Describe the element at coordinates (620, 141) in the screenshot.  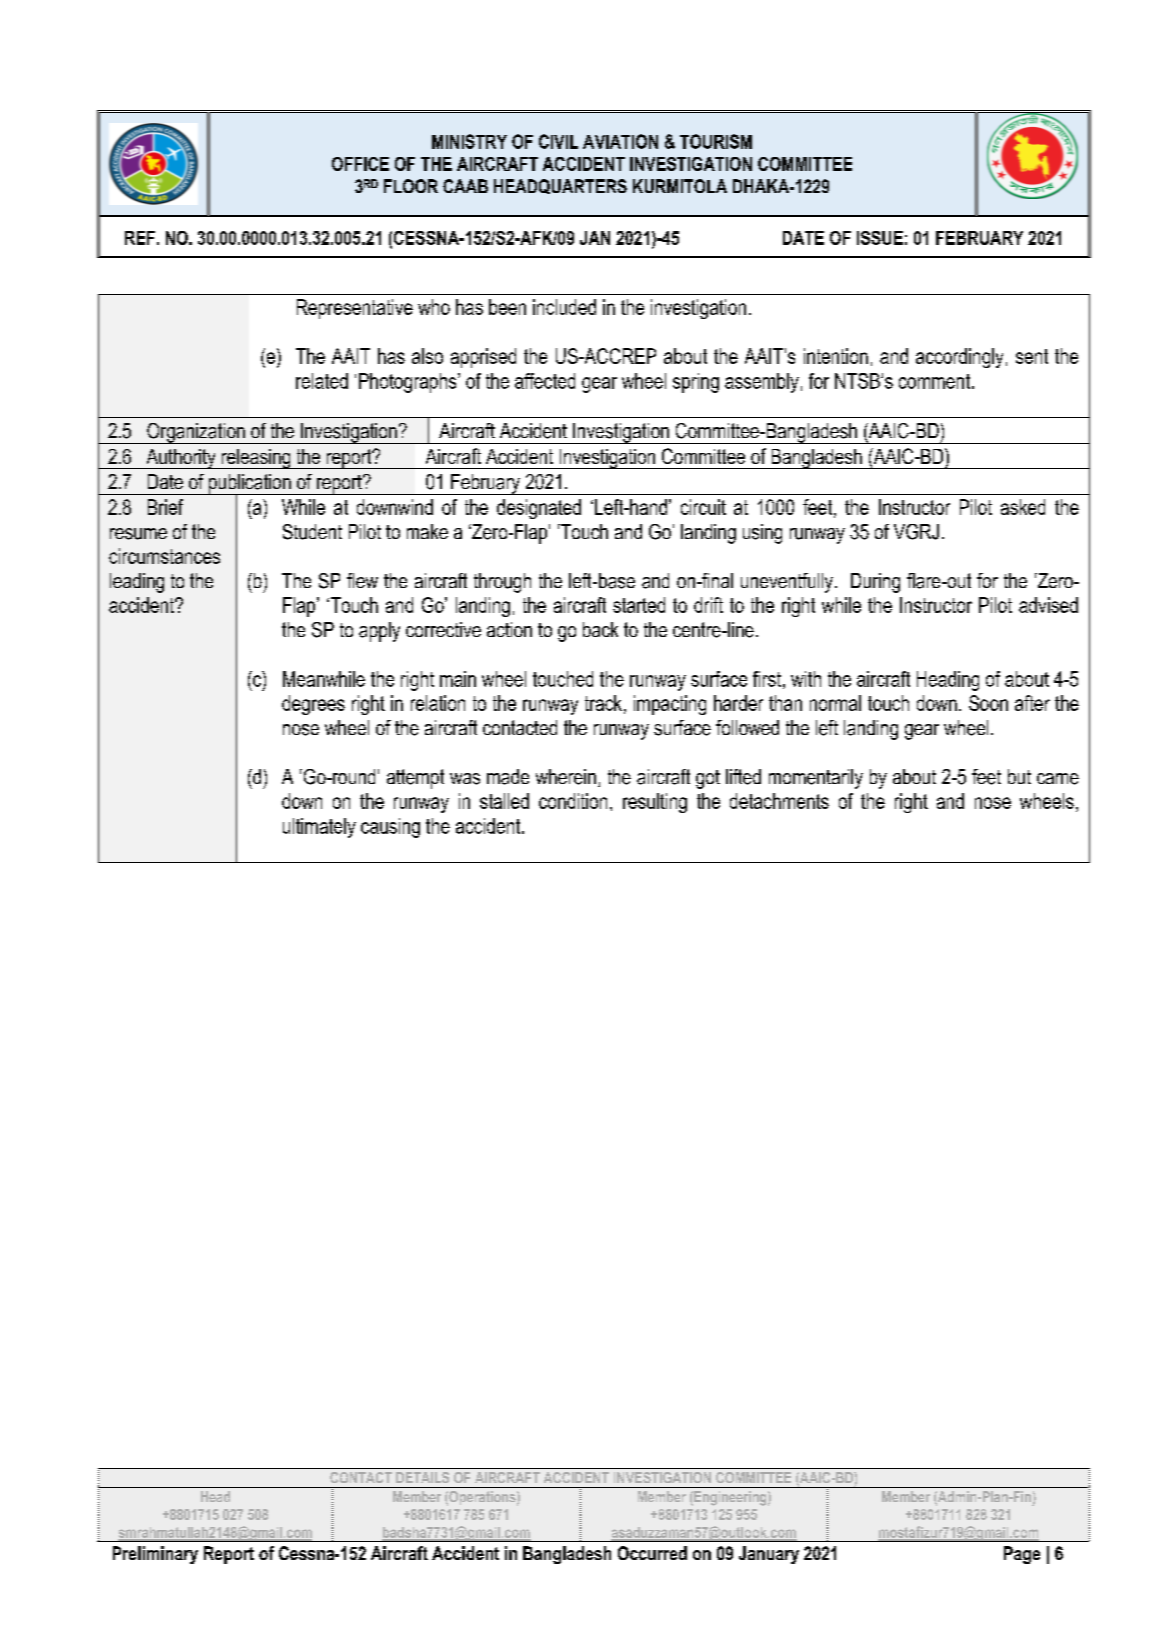
I see `AVIATION` at that location.
